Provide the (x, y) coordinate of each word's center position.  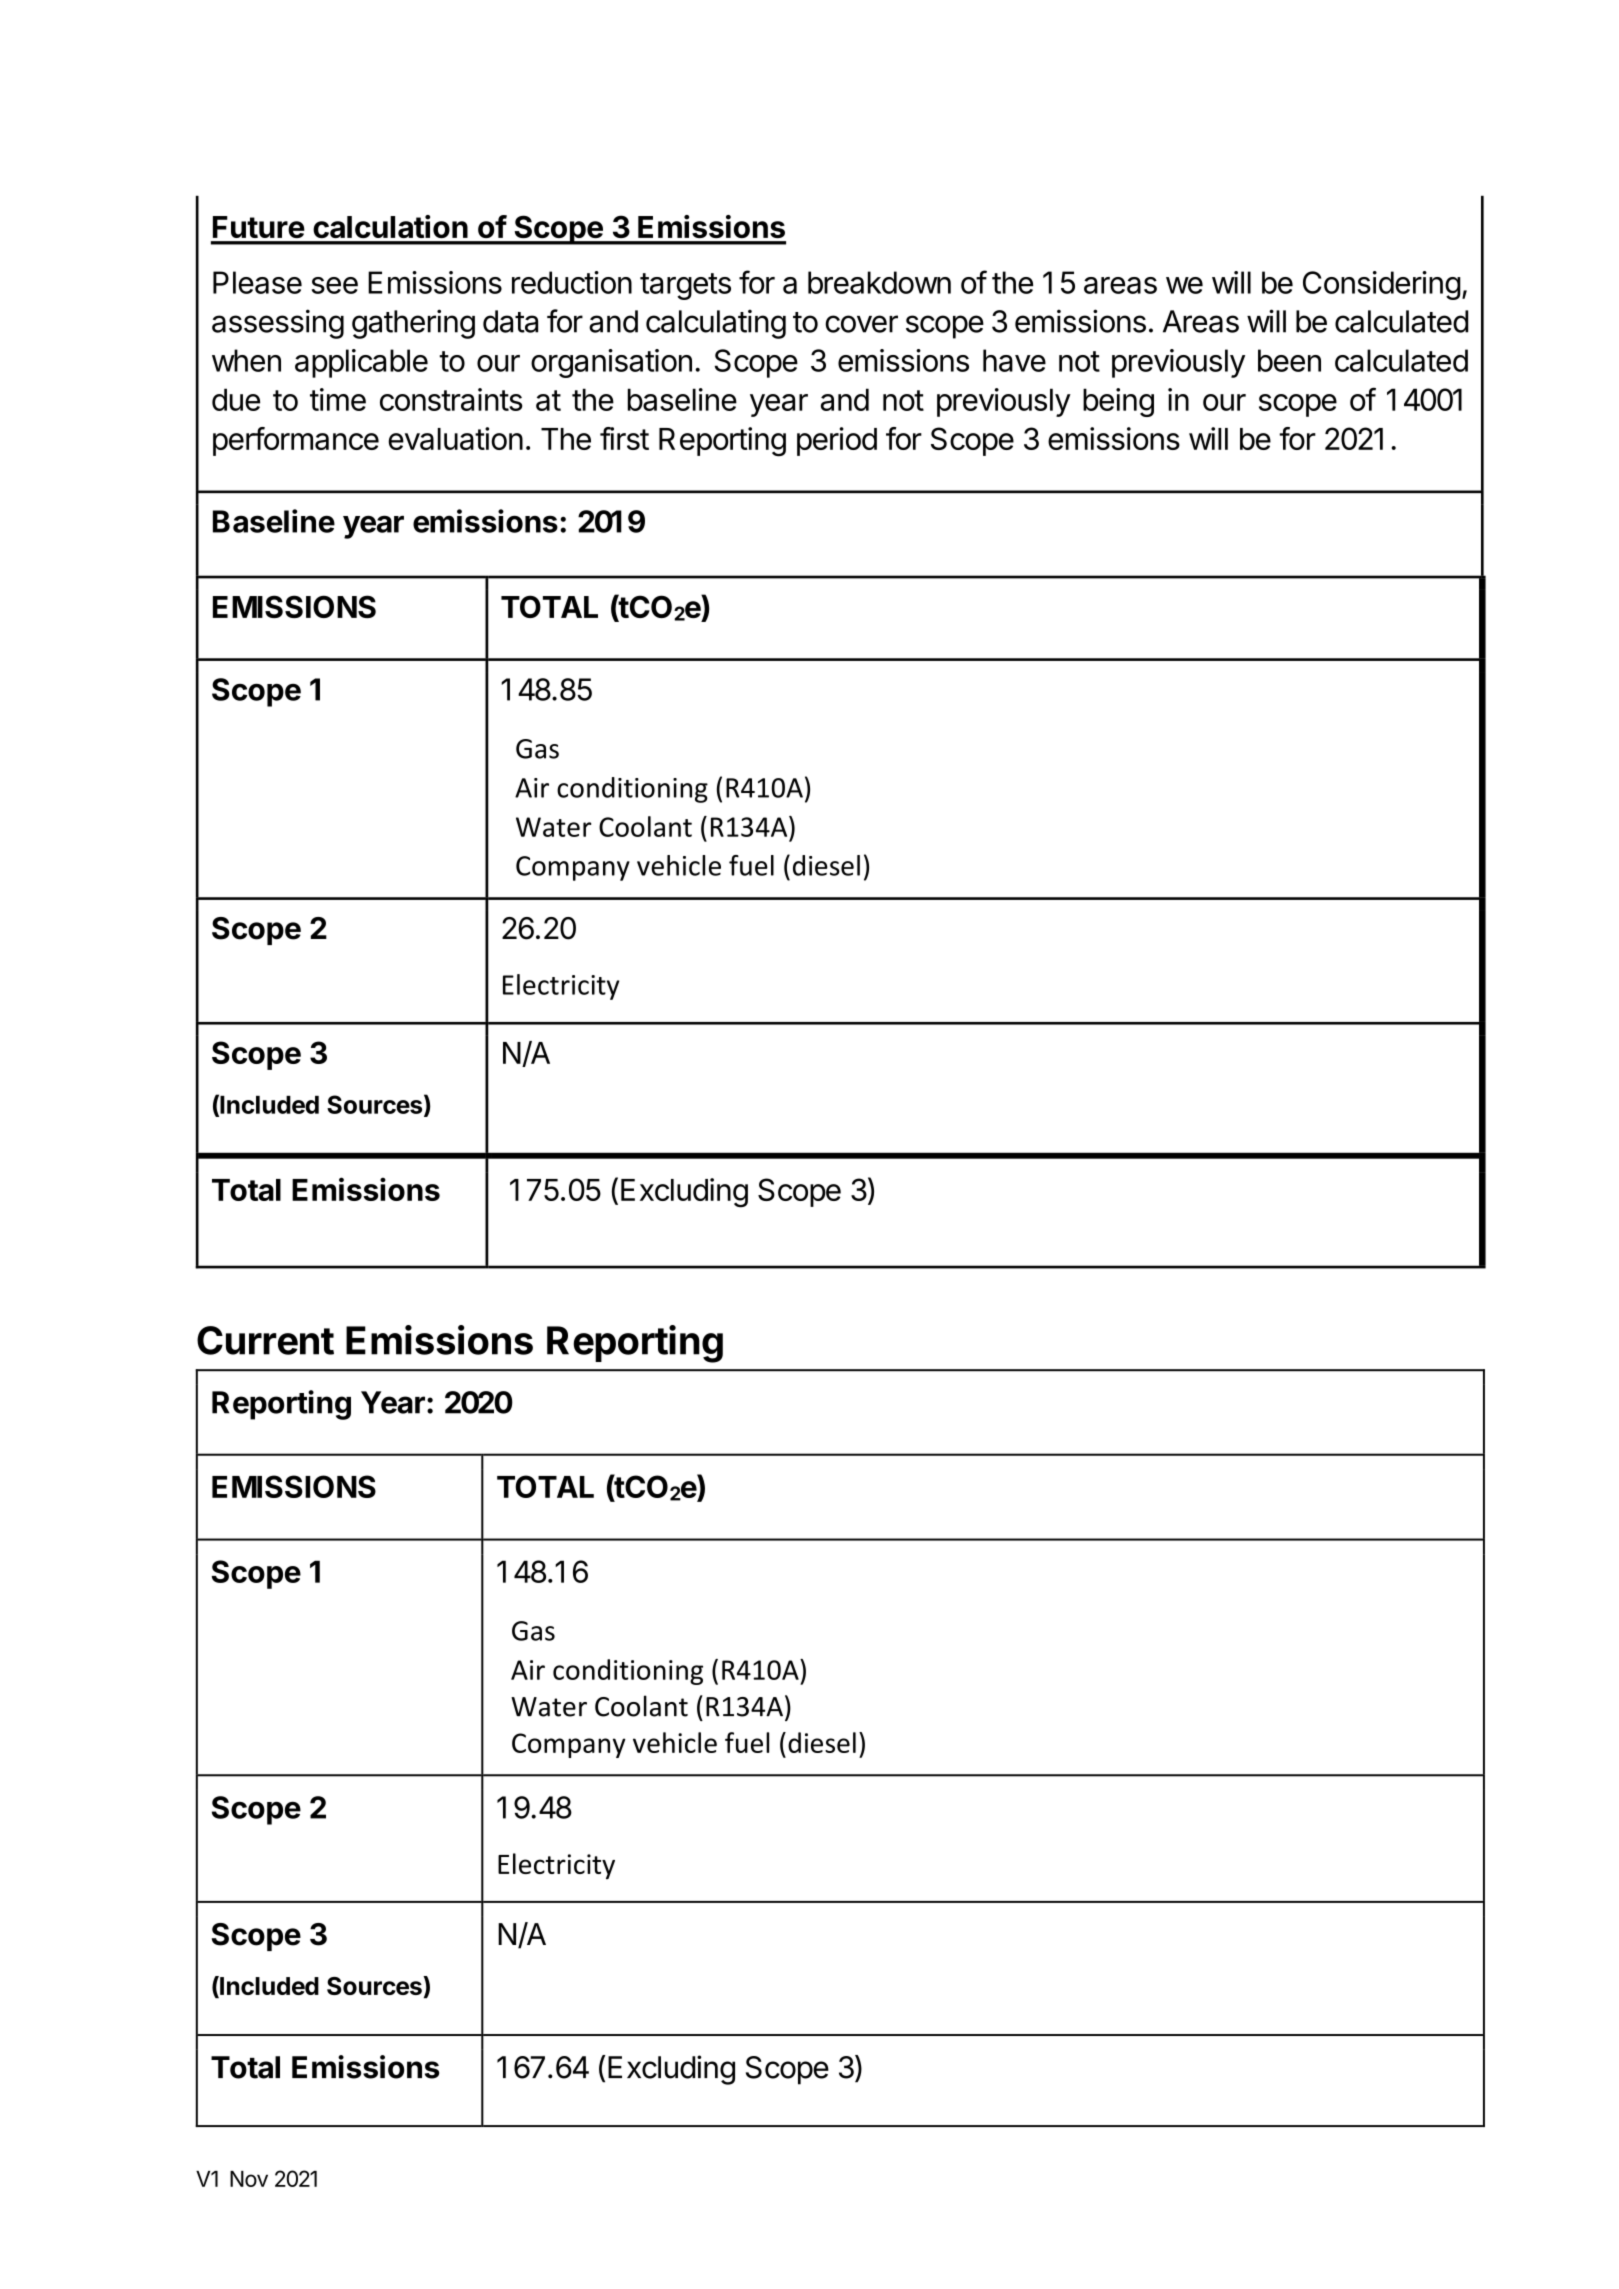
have (1014, 360)
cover (861, 324)
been (1289, 360)
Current (265, 1340)
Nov (249, 2179)
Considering (1382, 285)
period (837, 441)
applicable (361, 363)
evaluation (455, 438)
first (624, 438)
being (1118, 402)
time (338, 399)
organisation (611, 363)
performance (296, 441)
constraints (451, 399)
